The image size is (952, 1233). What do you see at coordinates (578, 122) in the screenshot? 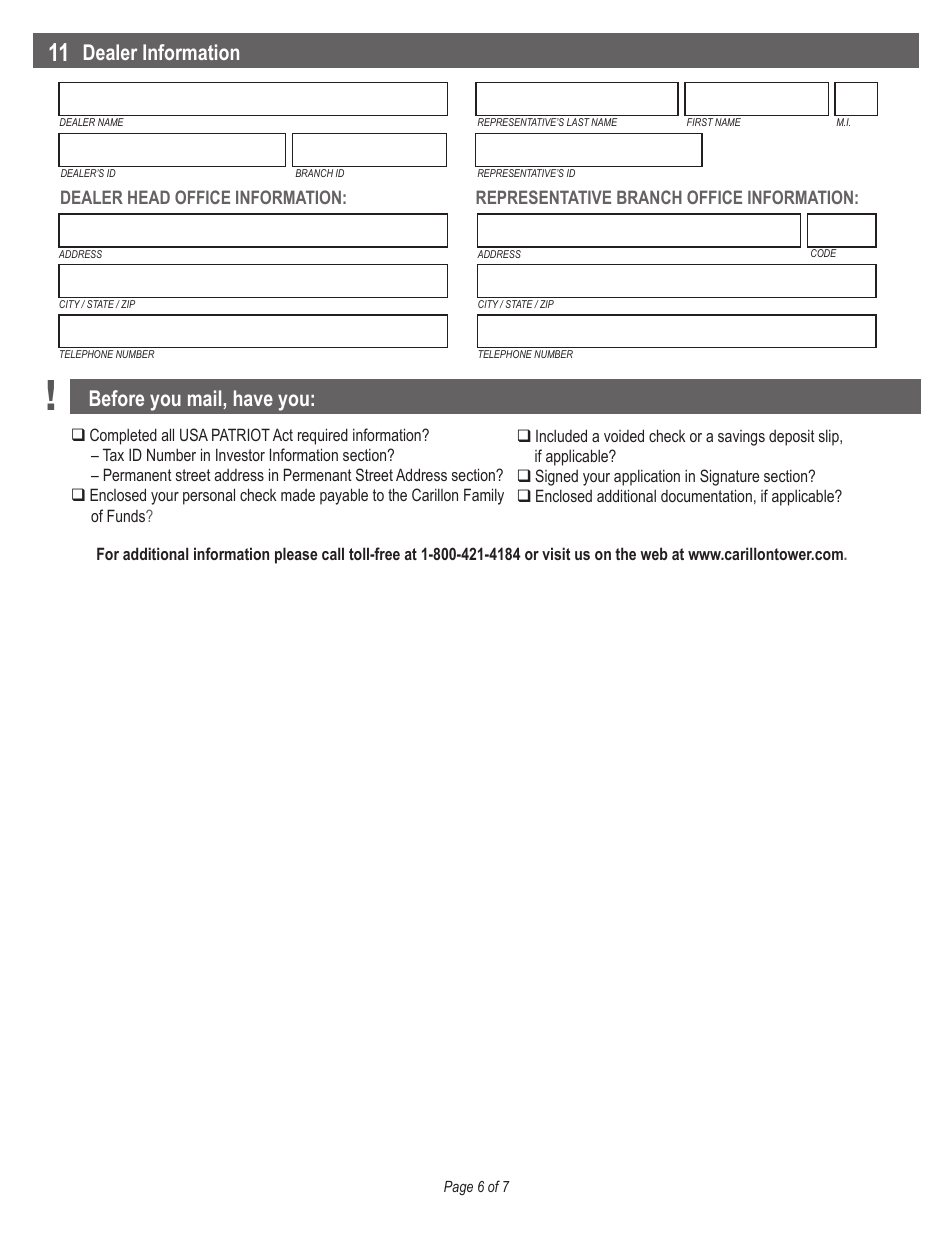
I see `LAST` at bounding box center [578, 122].
